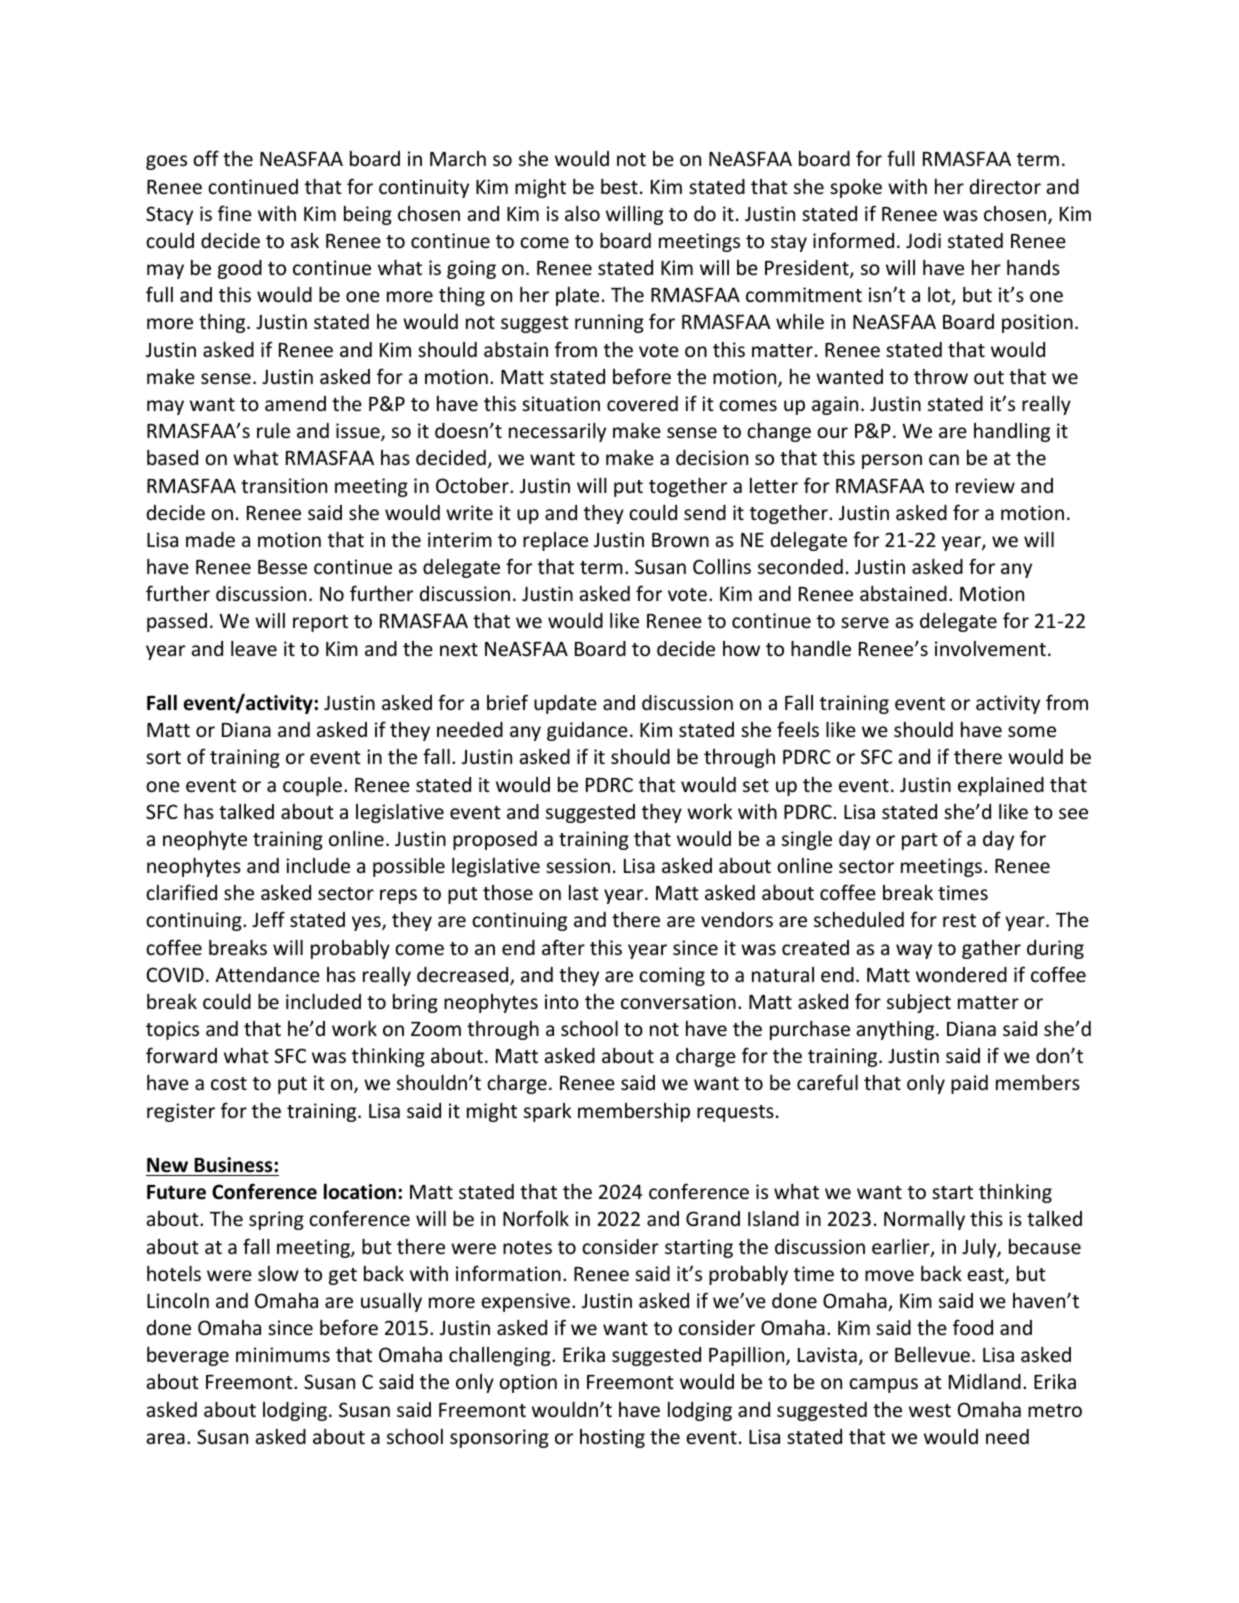  I want to click on minimums, so click(283, 1354).
